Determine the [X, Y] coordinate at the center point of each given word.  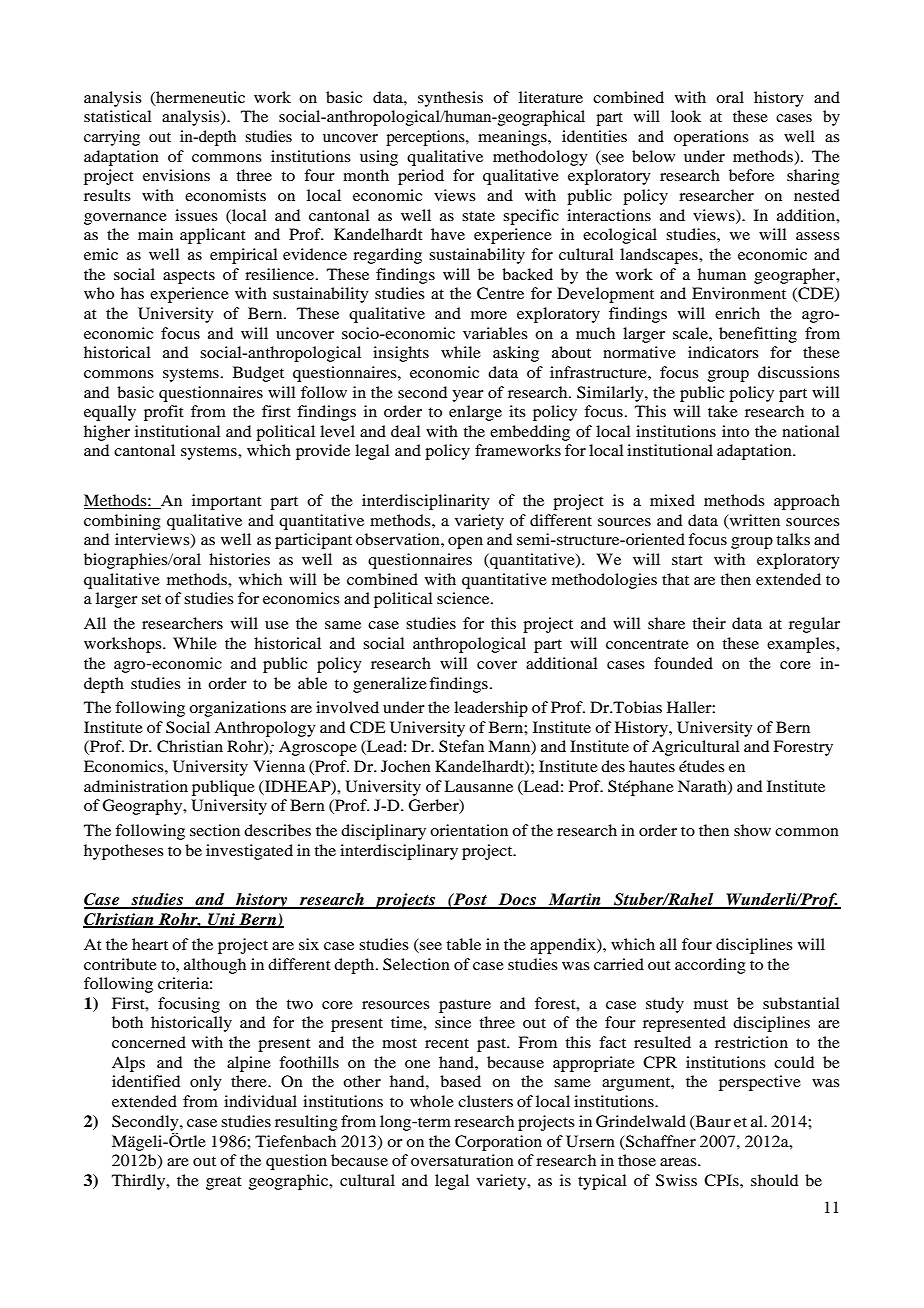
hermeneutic [199, 98]
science [464, 598]
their [709, 623]
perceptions [426, 138]
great [224, 1183]
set [151, 599]
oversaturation [462, 1160]
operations [711, 138]
